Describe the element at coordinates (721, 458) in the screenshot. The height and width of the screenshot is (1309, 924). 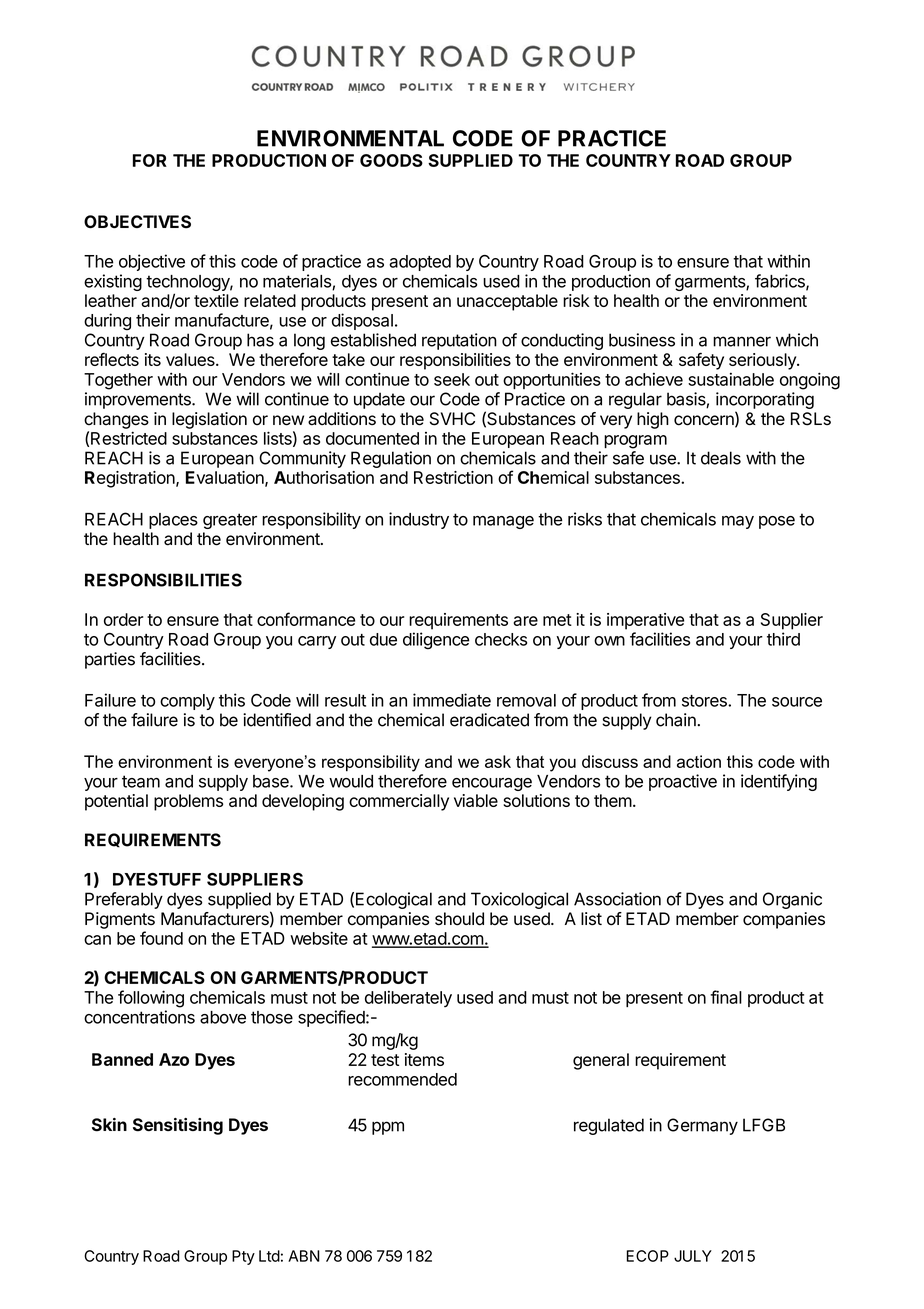
I see `deals` at that location.
